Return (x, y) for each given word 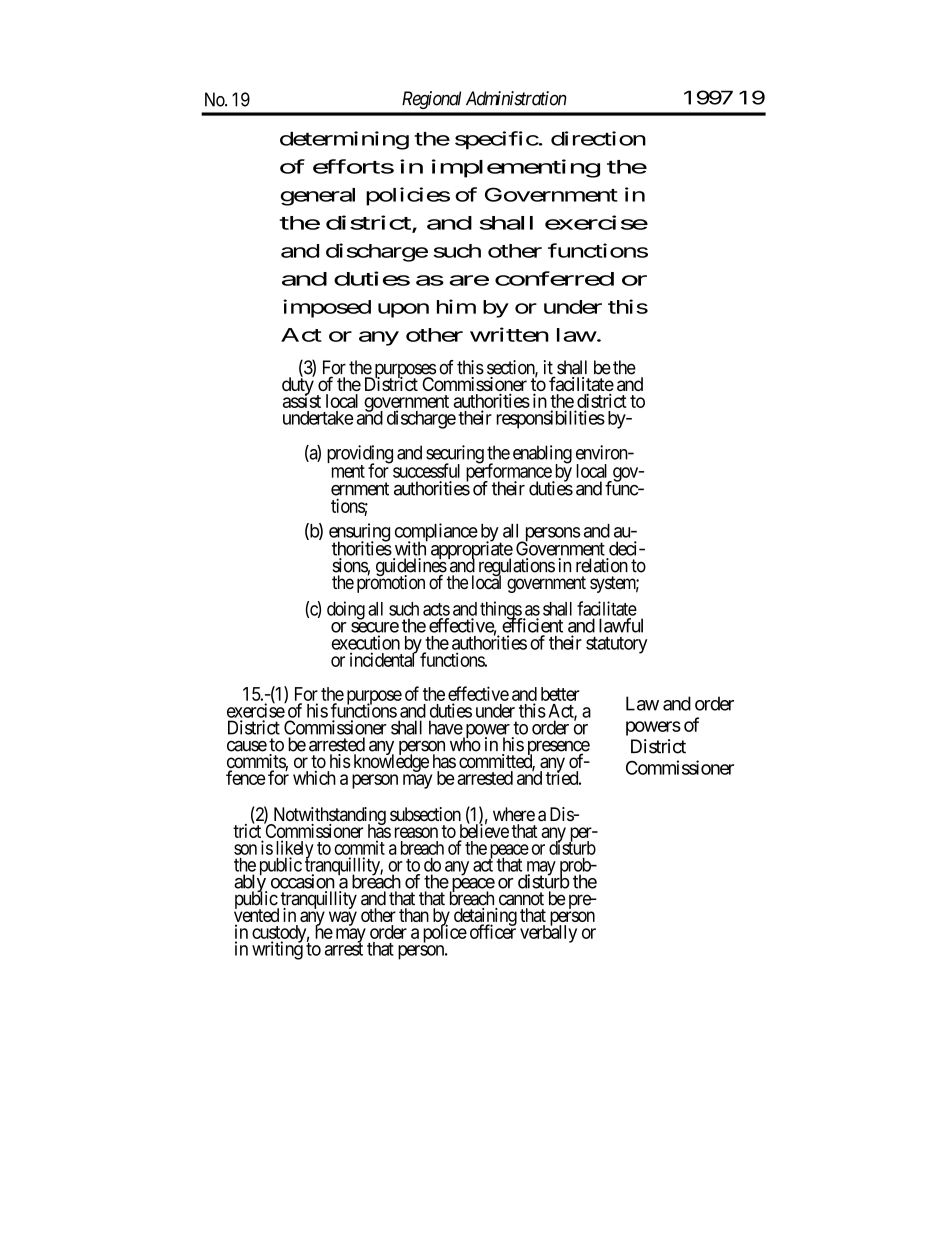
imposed (327, 308)
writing (277, 950)
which (314, 778)
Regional (431, 100)
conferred (554, 278)
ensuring (359, 533)
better (560, 694)
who (465, 744)
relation (602, 565)
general (318, 197)
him (456, 306)
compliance (436, 533)
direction (598, 138)
